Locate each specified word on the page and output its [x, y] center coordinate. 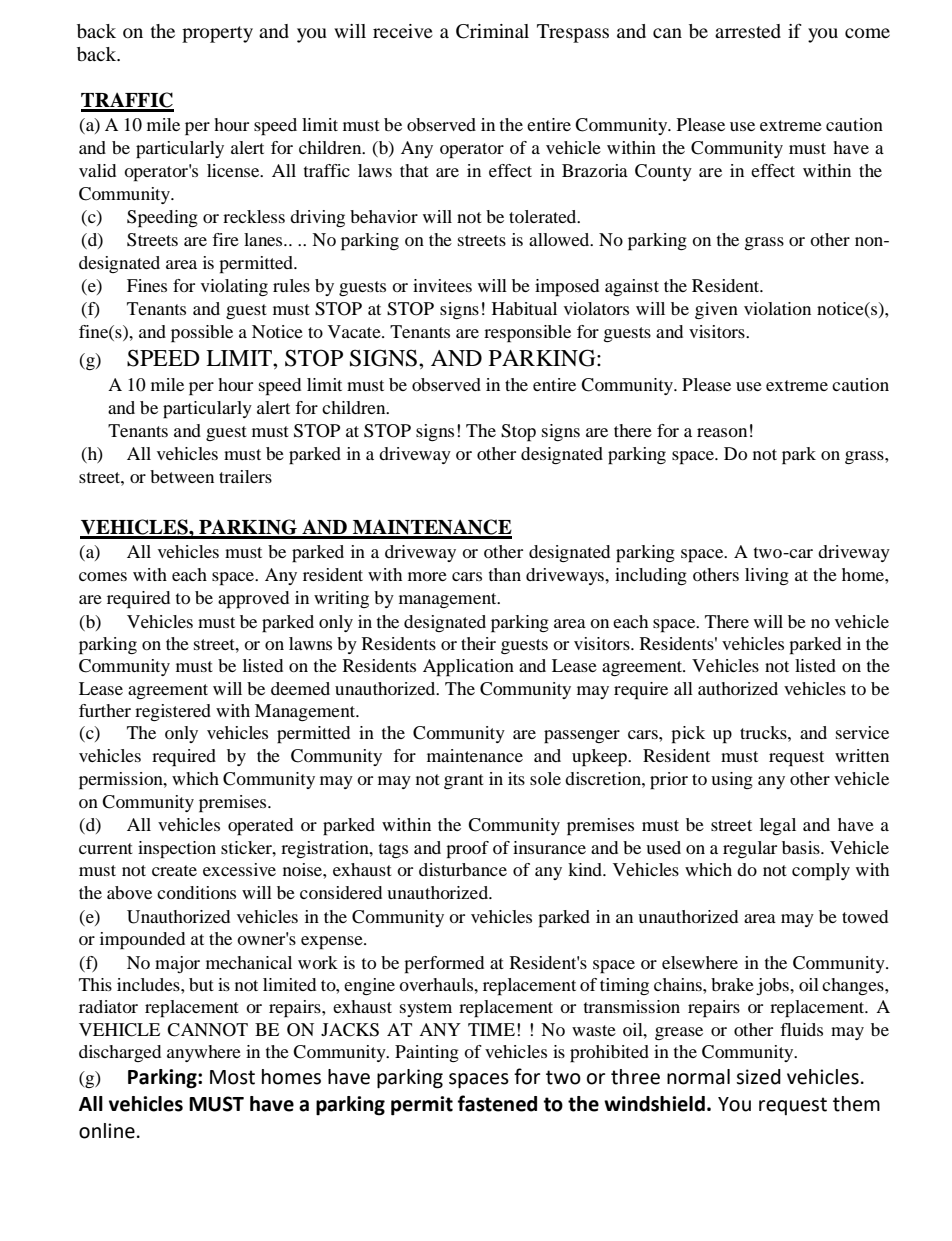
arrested [748, 31]
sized [758, 1077]
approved [253, 600]
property [217, 34]
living [767, 576]
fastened [497, 1103]
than [505, 574]
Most [232, 1077]
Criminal [492, 31]
